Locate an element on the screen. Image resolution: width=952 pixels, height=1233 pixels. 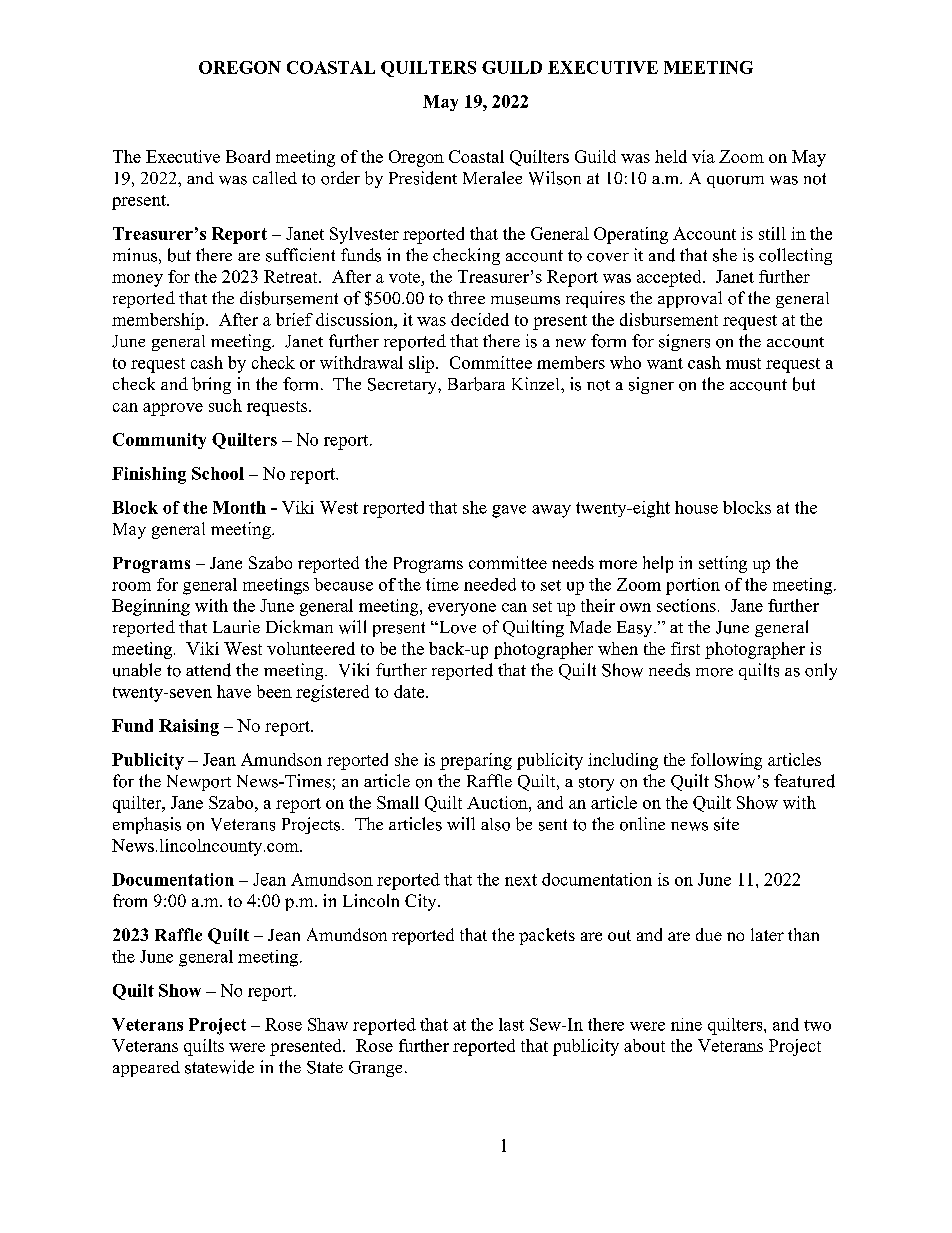
Board is located at coordinates (248, 156).
